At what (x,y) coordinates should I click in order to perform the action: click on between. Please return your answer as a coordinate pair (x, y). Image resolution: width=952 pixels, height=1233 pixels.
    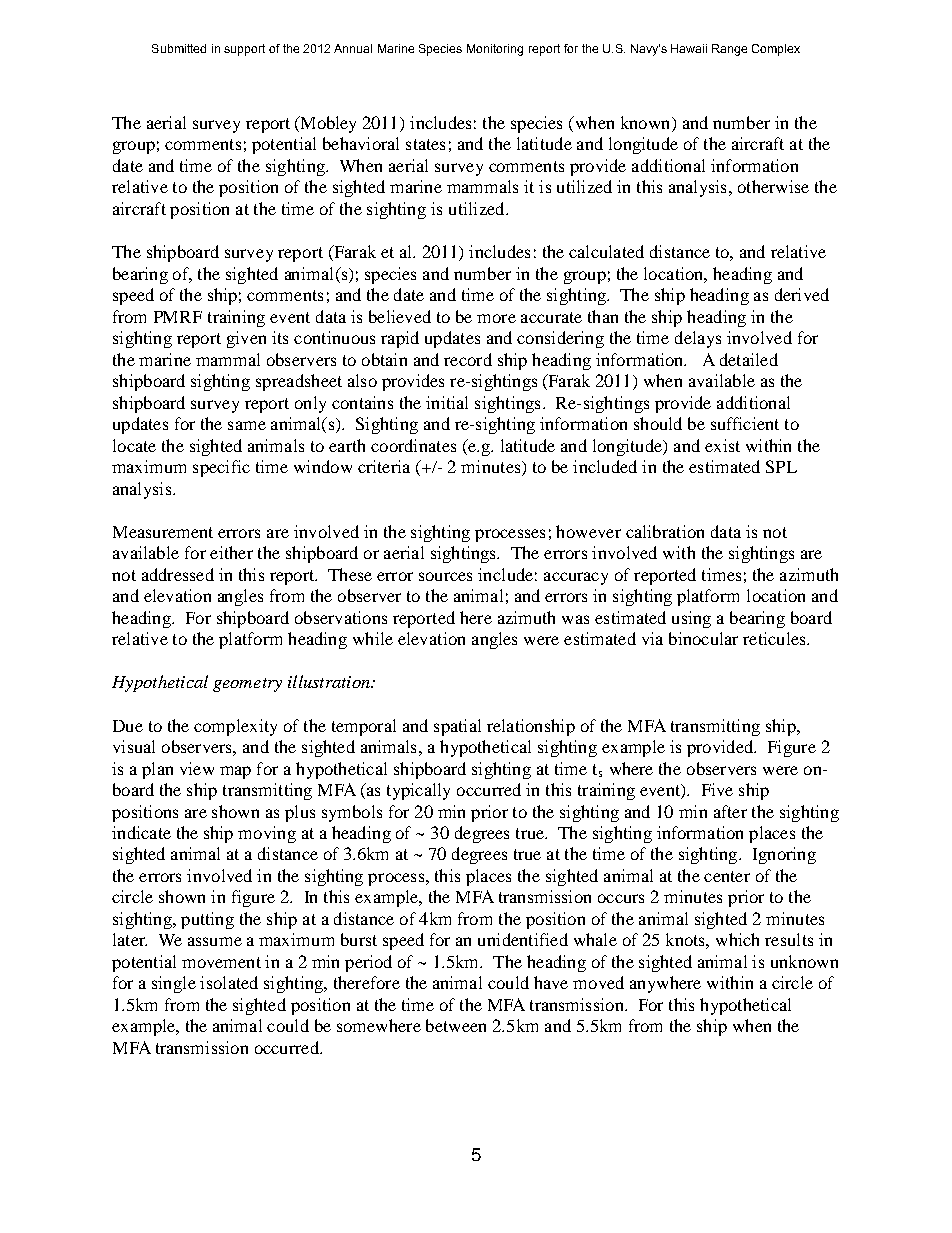
    Looking at the image, I should click on (456, 1025).
